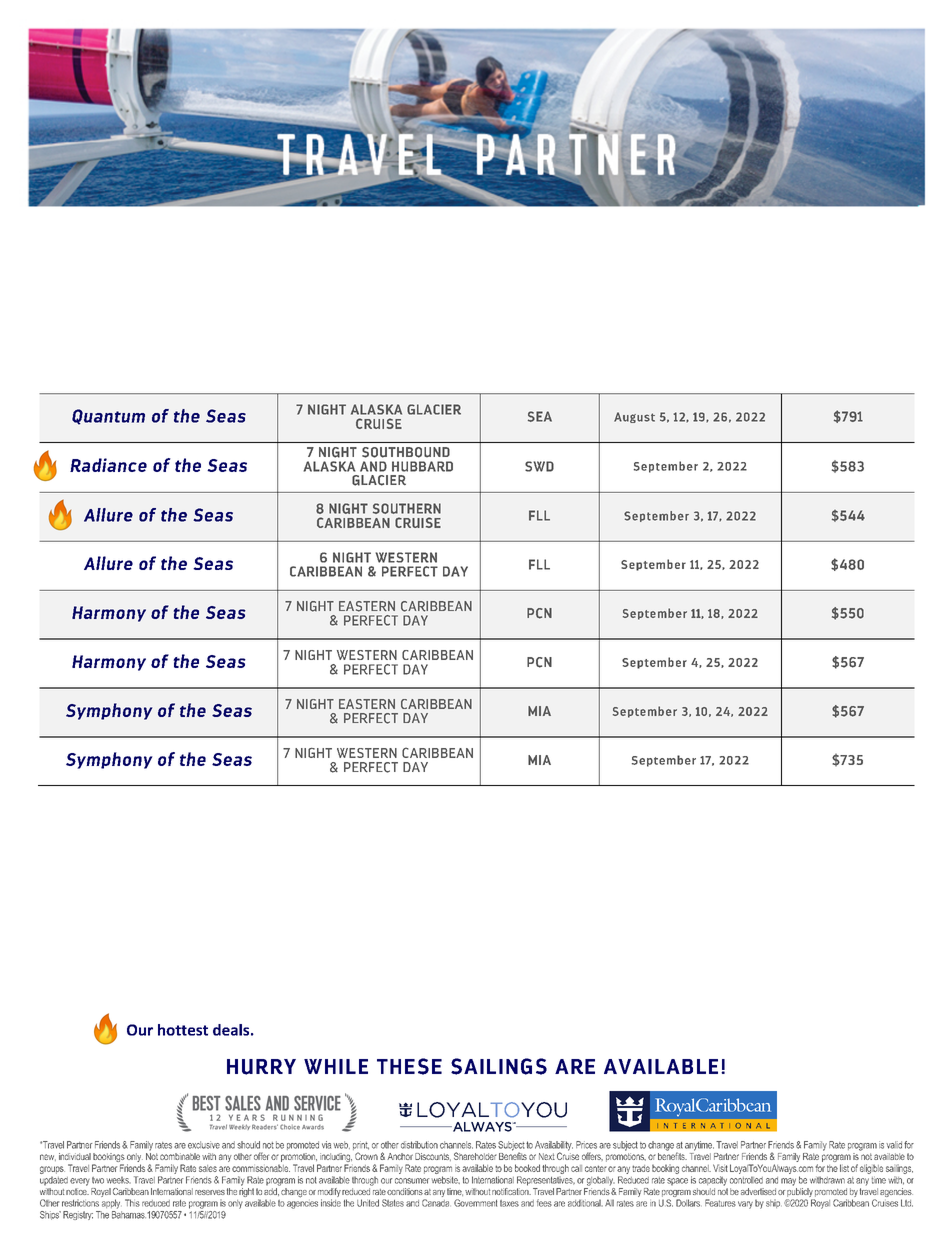 The image size is (952, 1233). What do you see at coordinates (475, 1203) in the image?
I see `Government` at bounding box center [475, 1203].
